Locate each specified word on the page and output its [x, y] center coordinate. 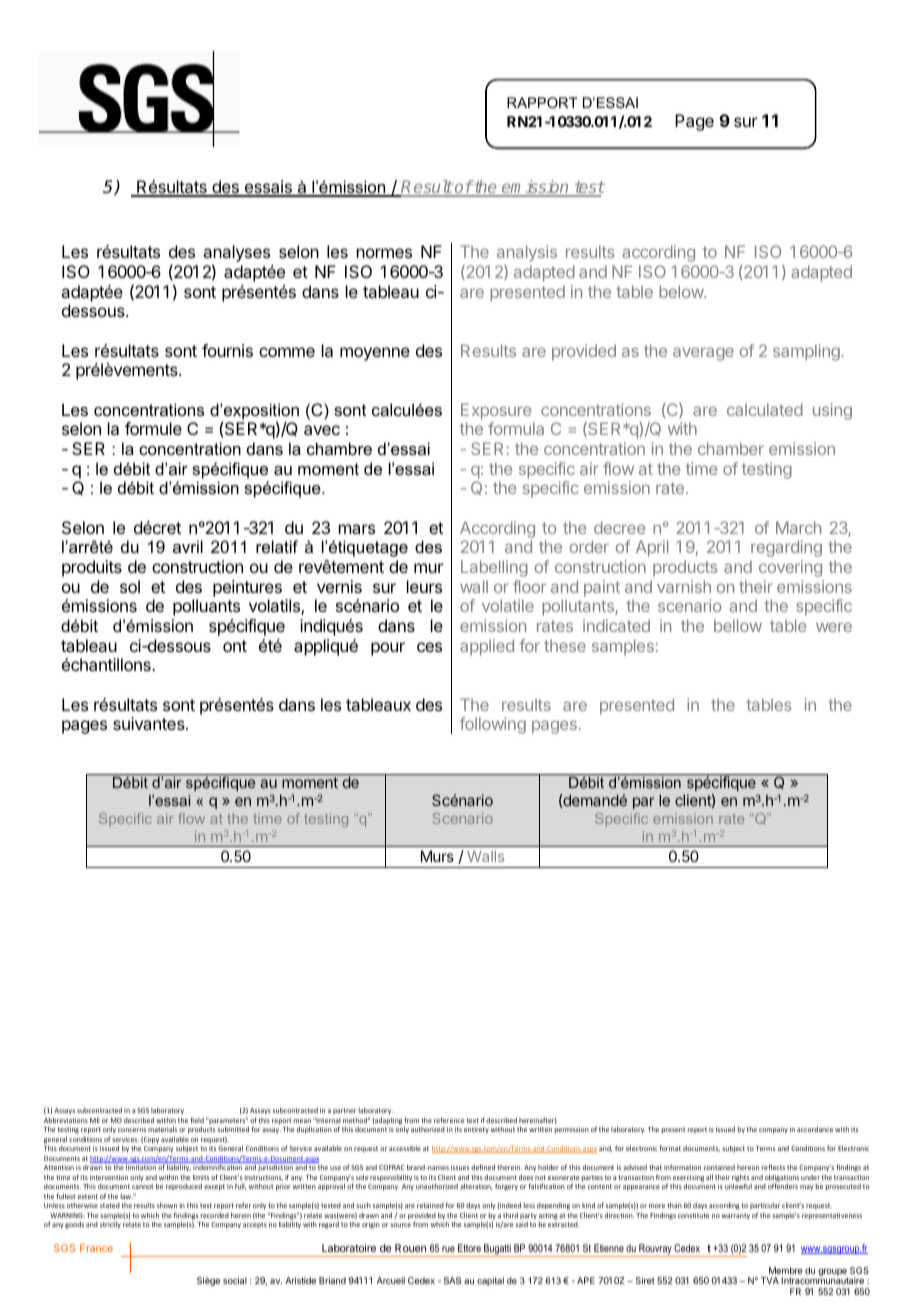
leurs [424, 586]
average [703, 354]
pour [388, 649]
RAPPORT [542, 102]
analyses [236, 255]
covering [790, 568]
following [493, 725]
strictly [110, 1225]
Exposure [496, 411]
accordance [815, 1129]
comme [287, 352]
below [682, 291]
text [473, 1120]
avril [188, 546]
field [197, 1120]
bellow [738, 625]
